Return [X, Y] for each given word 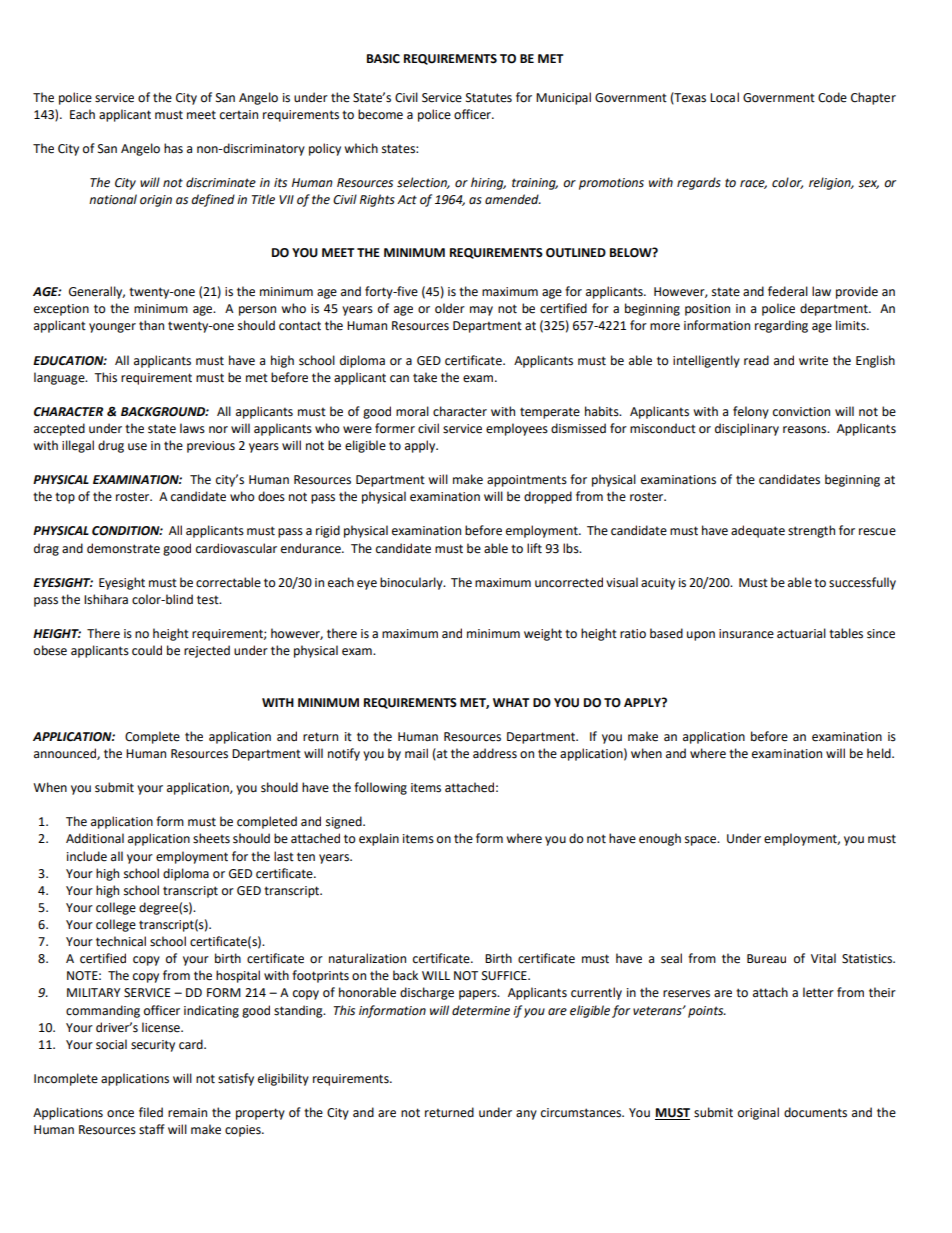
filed [151, 1112]
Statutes [489, 98]
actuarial [801, 633]
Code [832, 97]
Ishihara [106, 599]
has [173, 148]
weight [543, 634]
